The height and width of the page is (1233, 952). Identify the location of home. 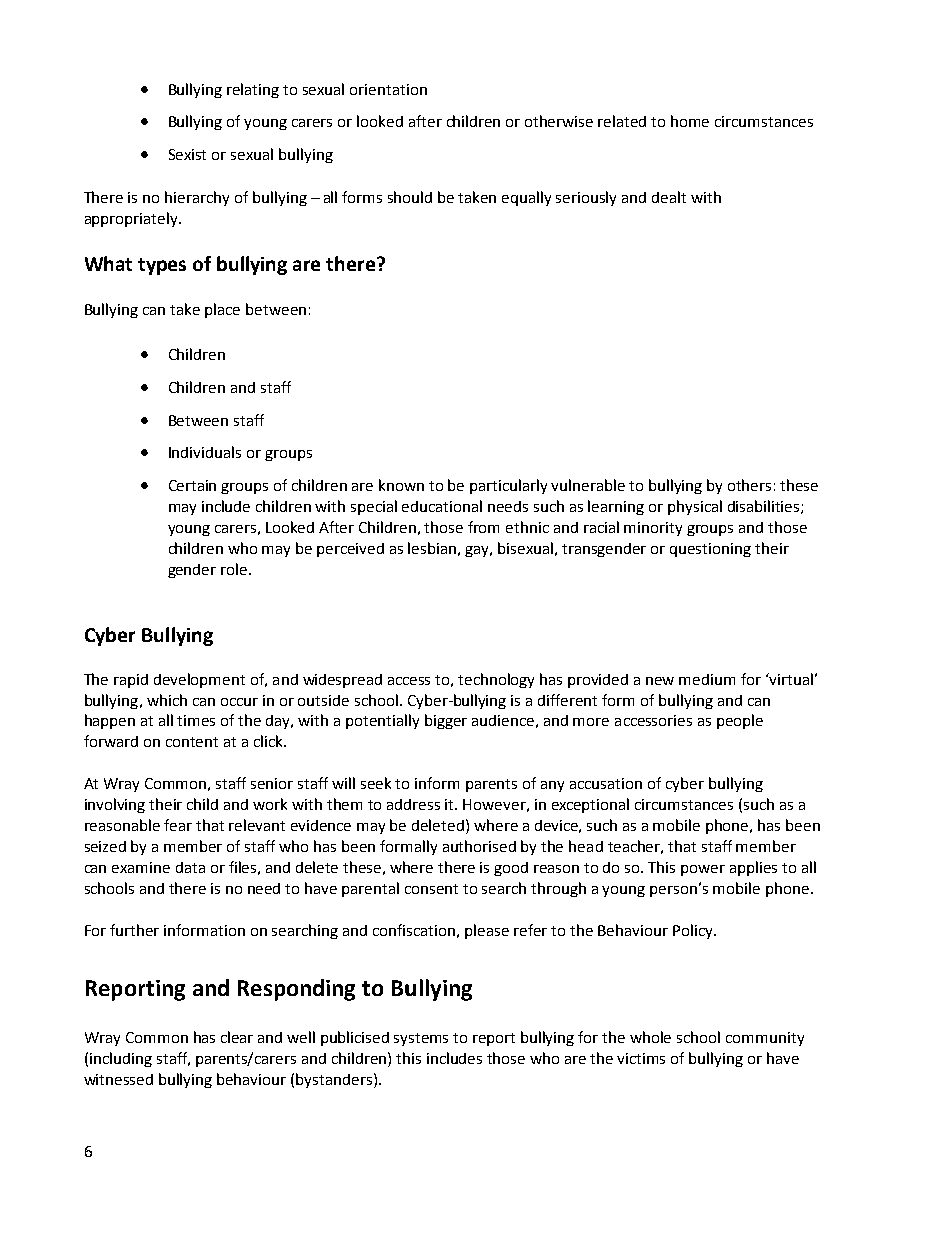
(690, 121).
